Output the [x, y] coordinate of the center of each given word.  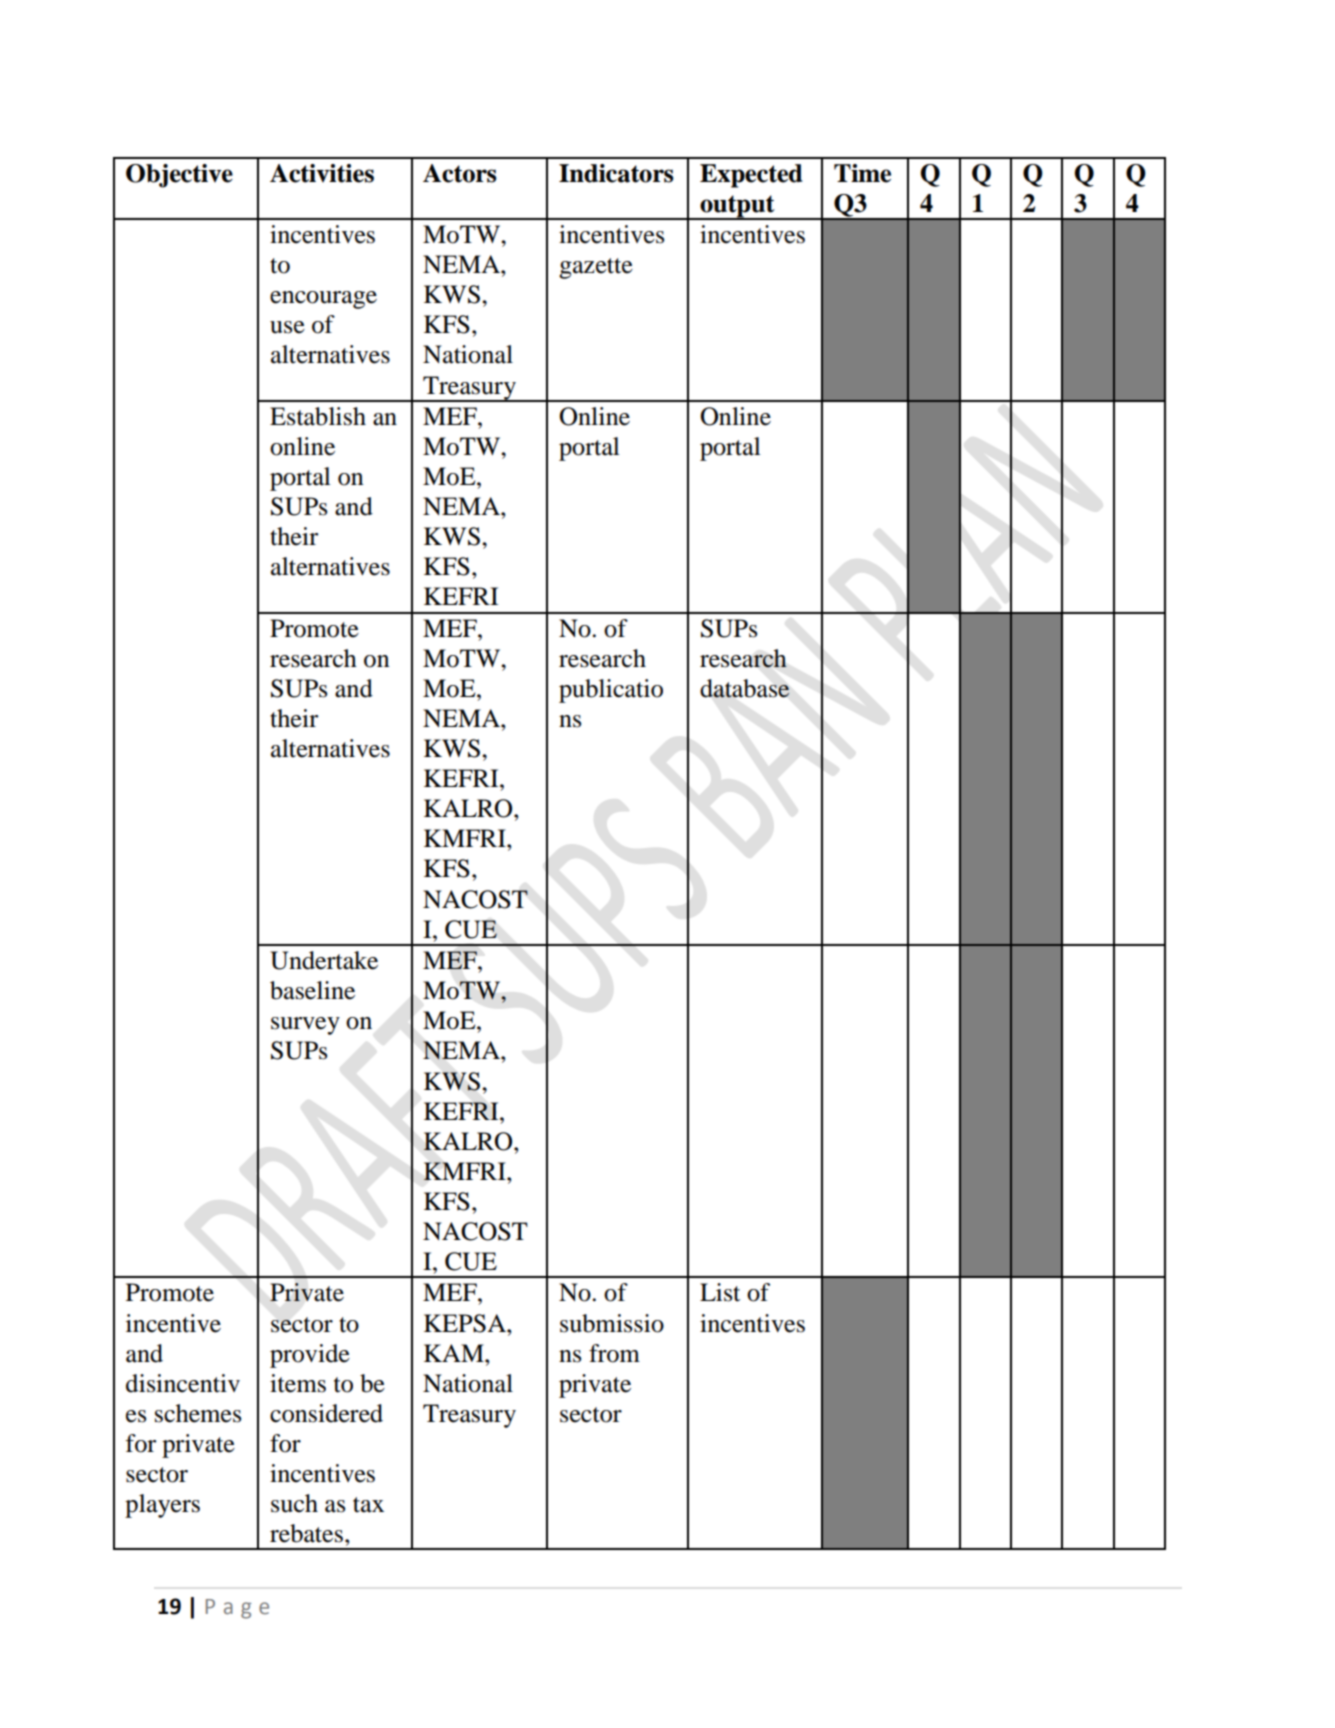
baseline [312, 990]
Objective [179, 176]
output [737, 207]
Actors [460, 173]
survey [305, 1026]
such [294, 1503]
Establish [318, 416]
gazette [596, 268]
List [720, 1292]
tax [368, 1505]
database [745, 688]
